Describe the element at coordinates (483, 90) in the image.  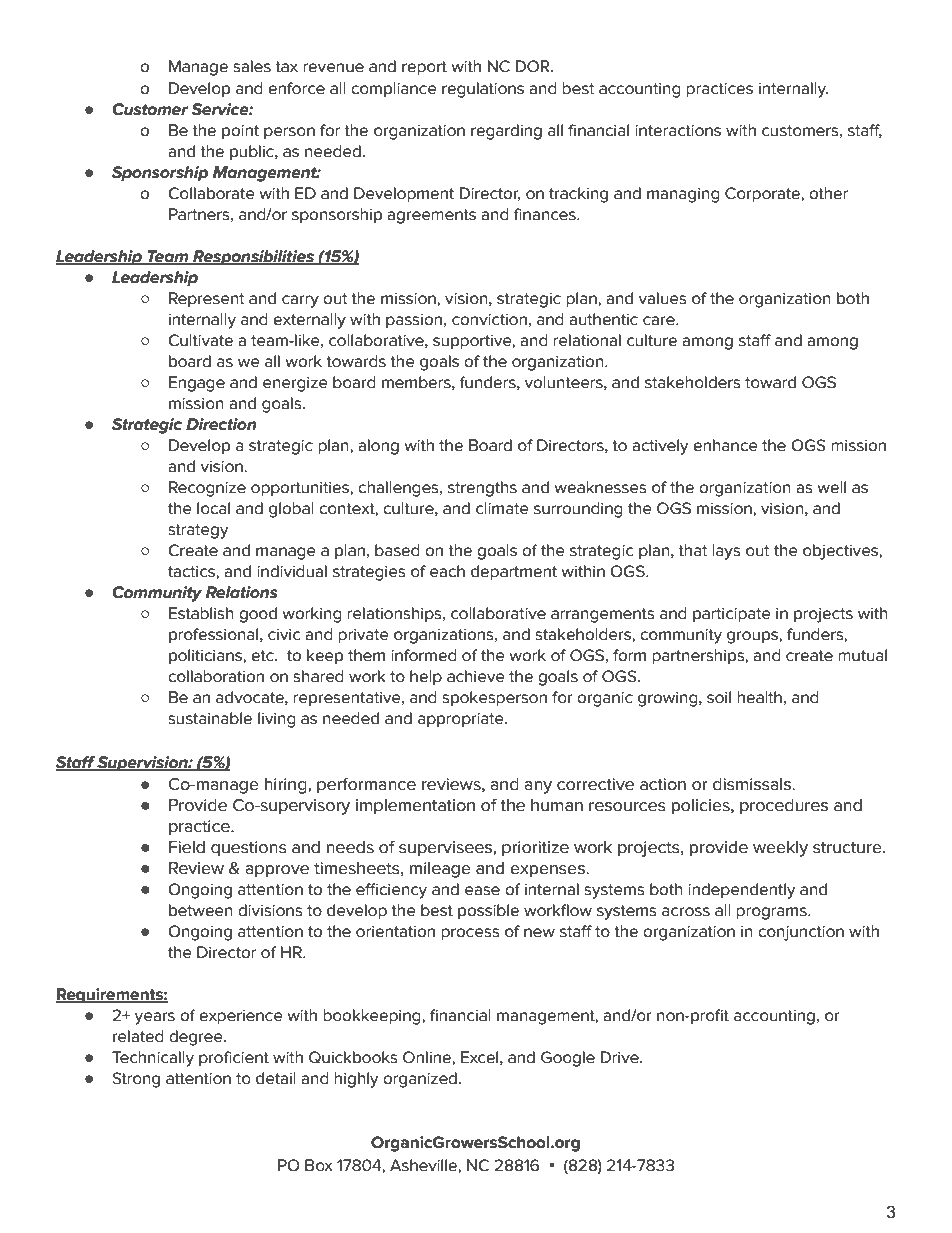
I see `regulations` at that location.
